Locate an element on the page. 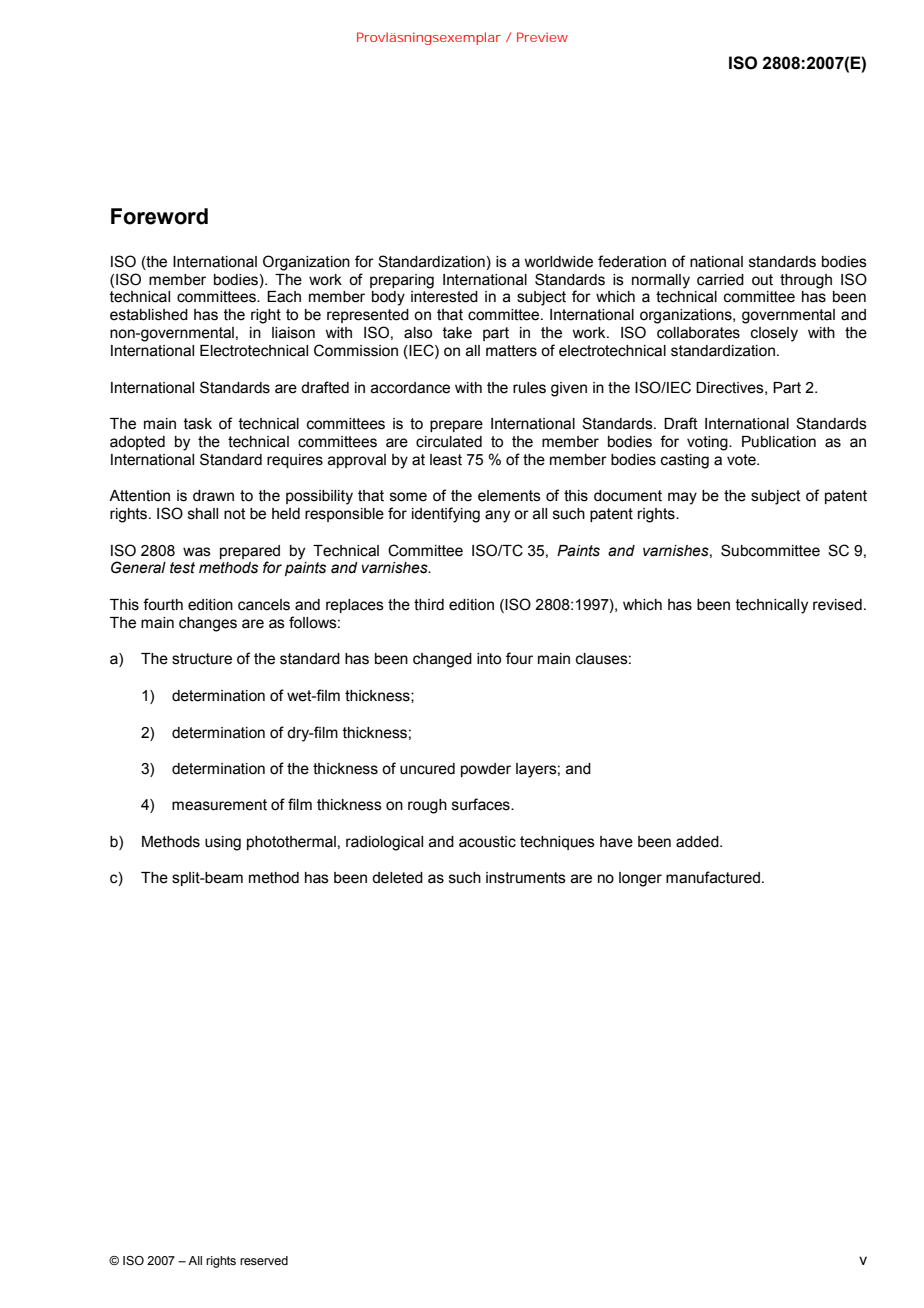  Preview is located at coordinates (542, 37).
